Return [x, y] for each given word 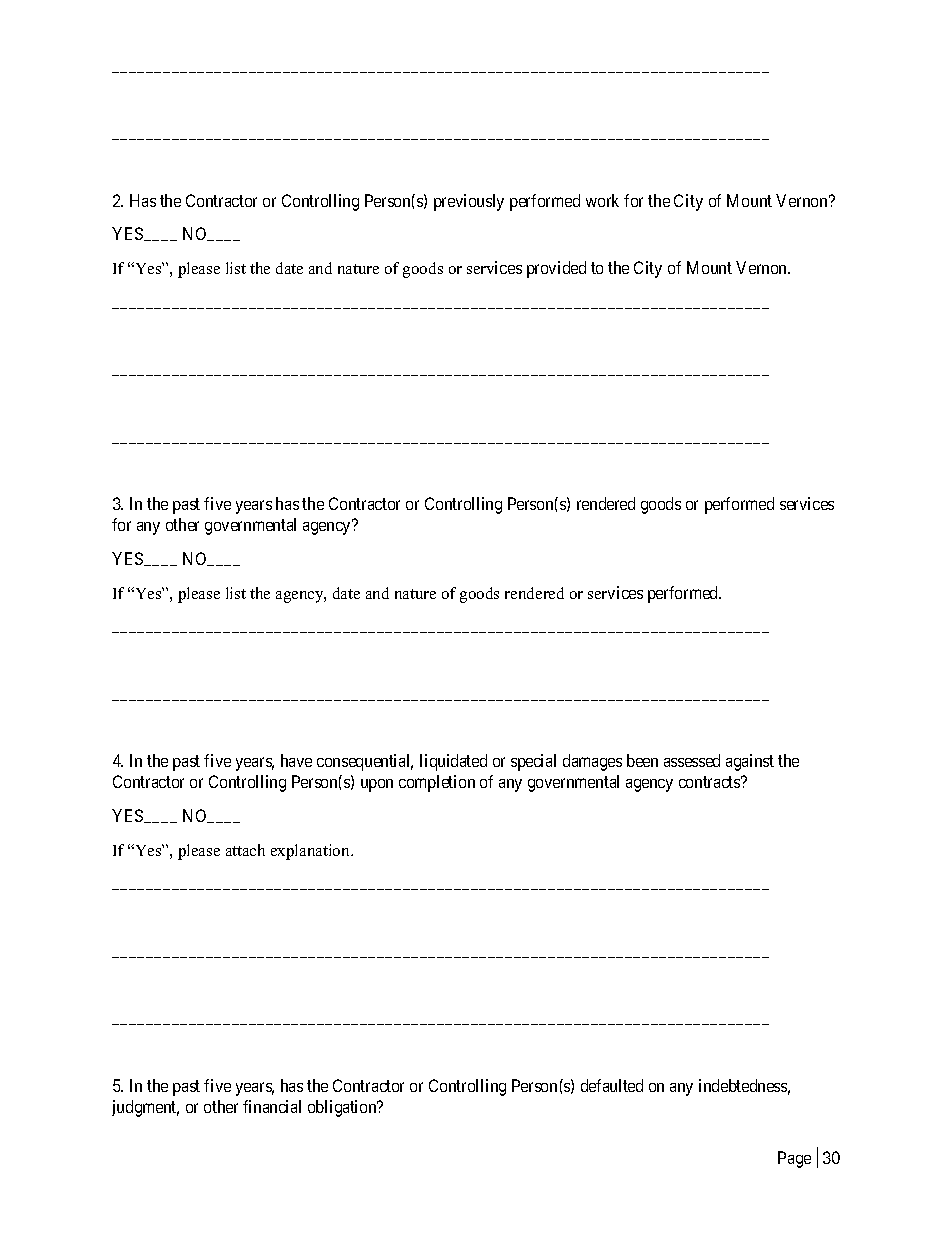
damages [592, 762]
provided [556, 269]
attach [245, 850]
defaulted [612, 1085]
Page [794, 1159]
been [642, 760]
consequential [365, 762]
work [602, 200]
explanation [312, 852]
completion [437, 783]
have [296, 760]
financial [272, 1106]
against [750, 762]
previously [469, 202]
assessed [692, 760]
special [533, 762]
